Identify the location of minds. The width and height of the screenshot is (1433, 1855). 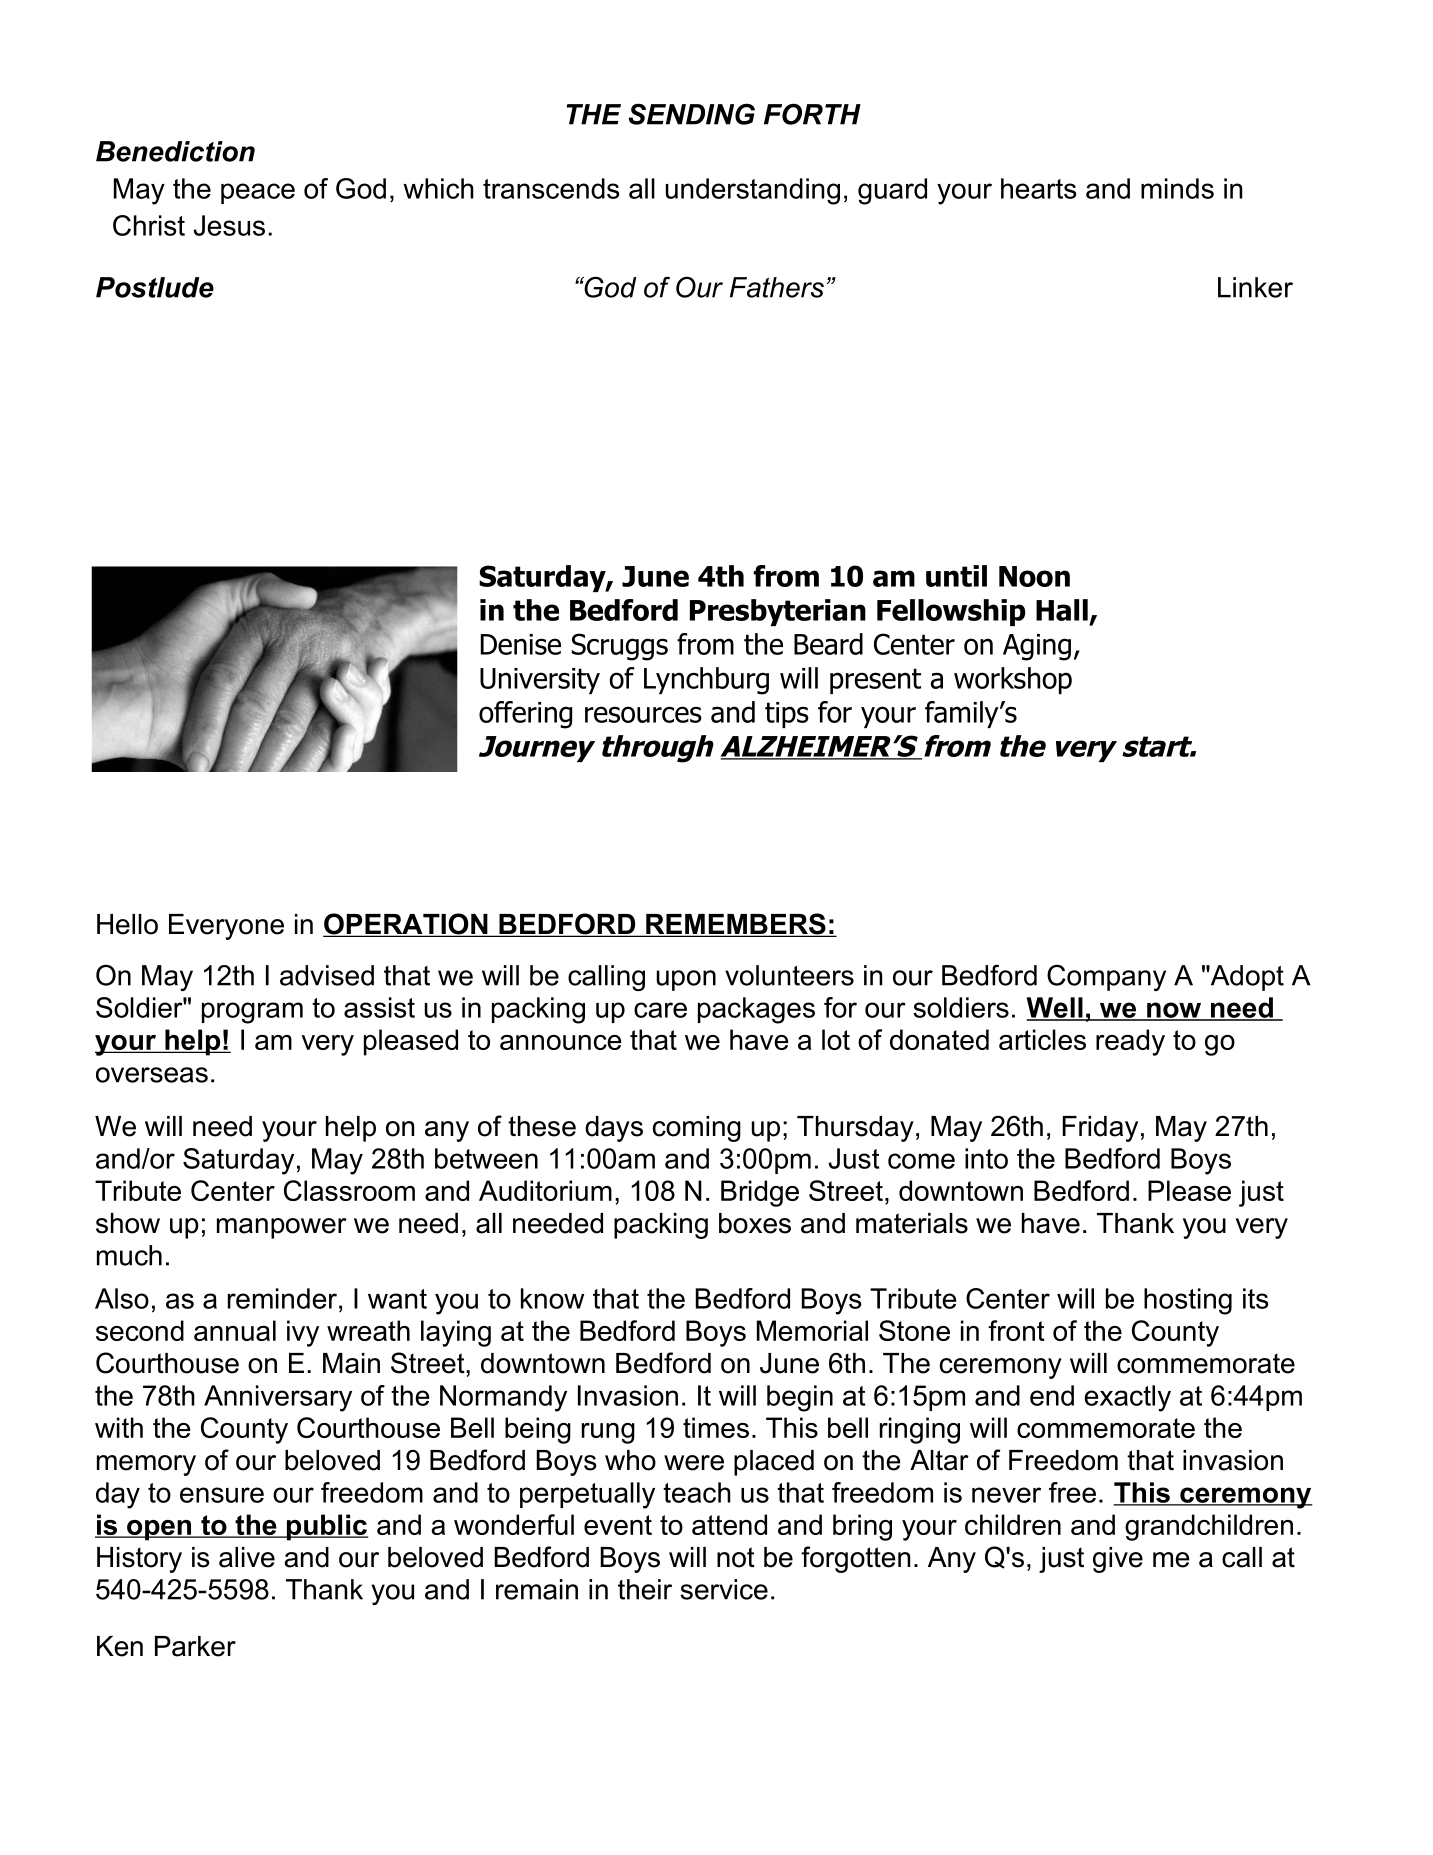
(1177, 188).
